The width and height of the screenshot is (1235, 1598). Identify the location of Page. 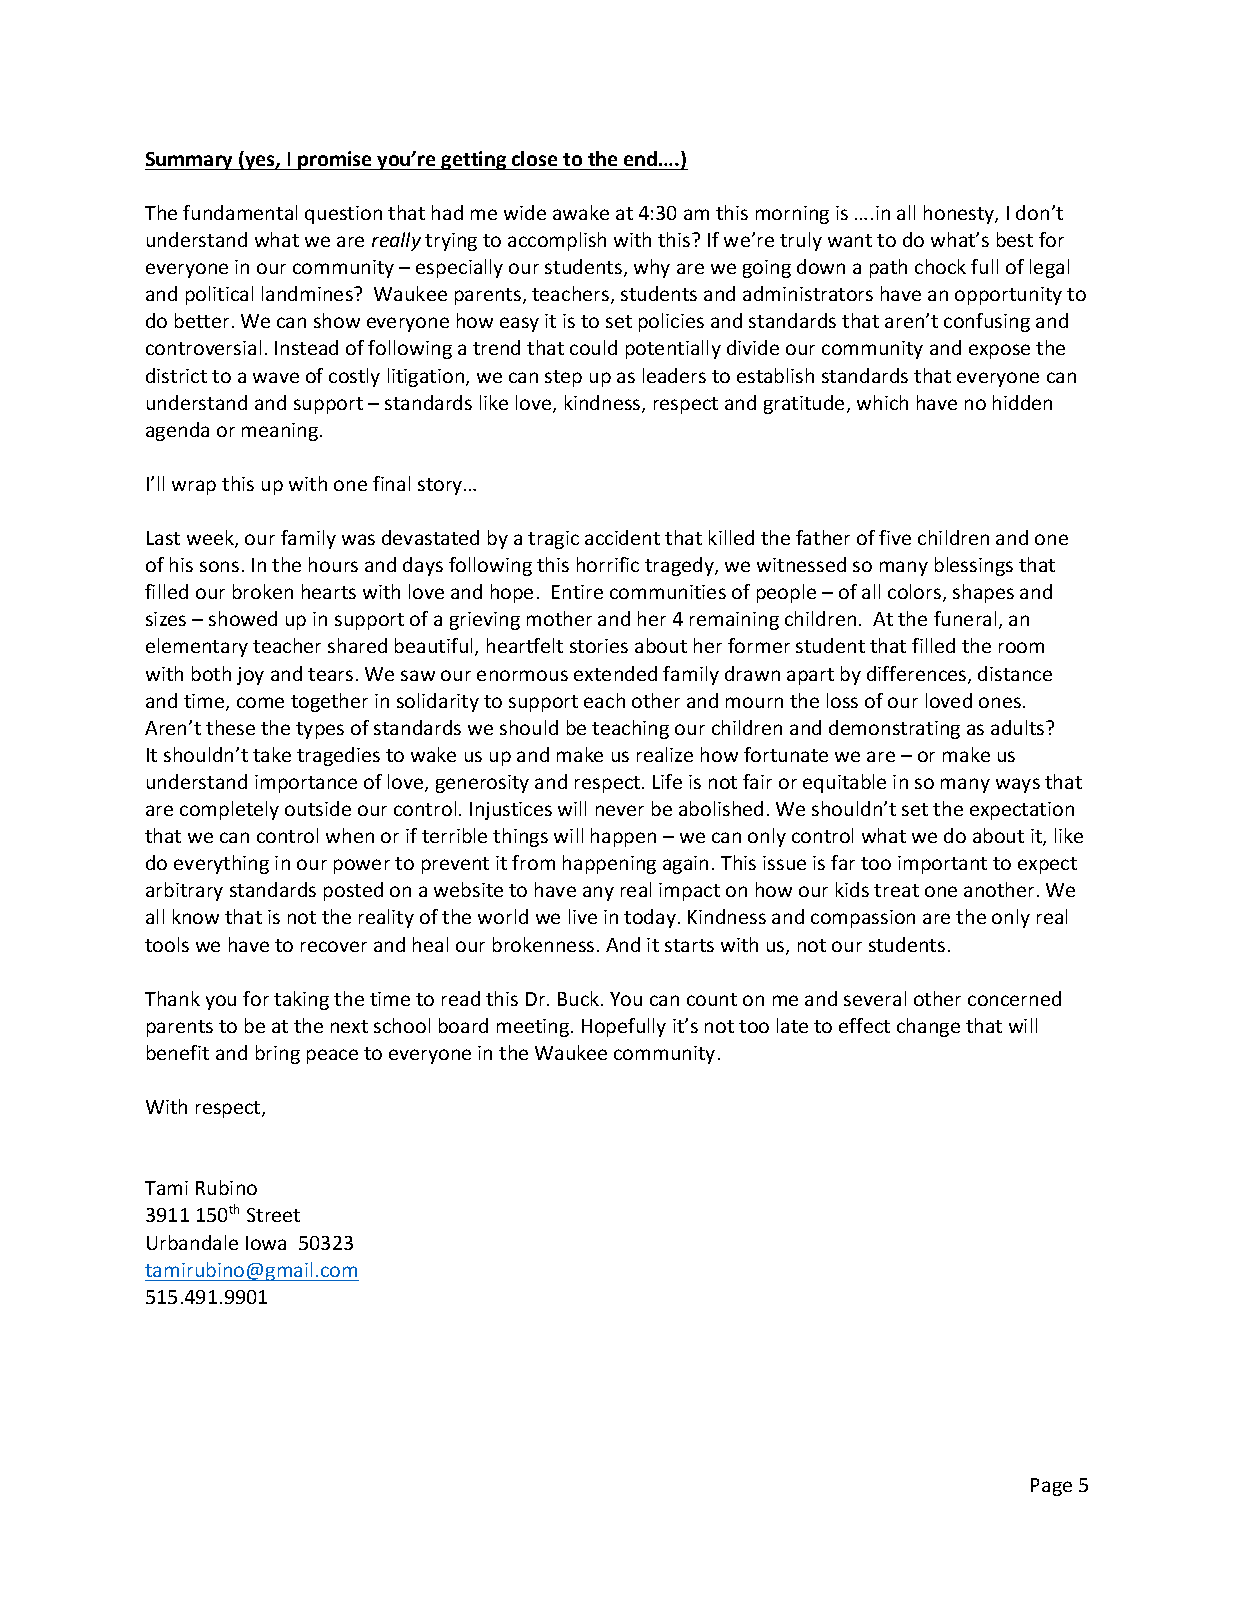
(1051, 1487).
